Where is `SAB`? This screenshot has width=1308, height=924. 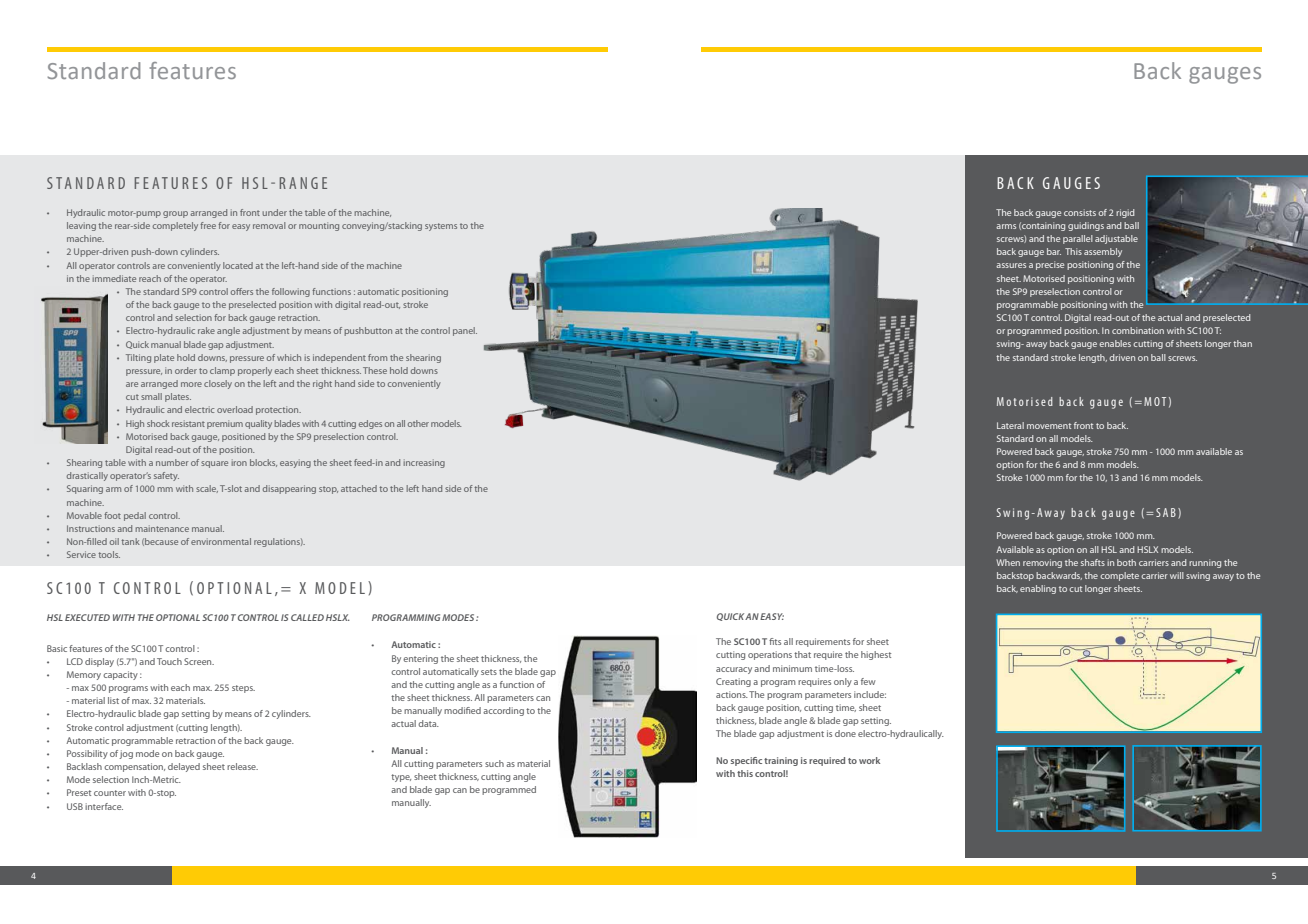 SAB is located at coordinates (1166, 512).
